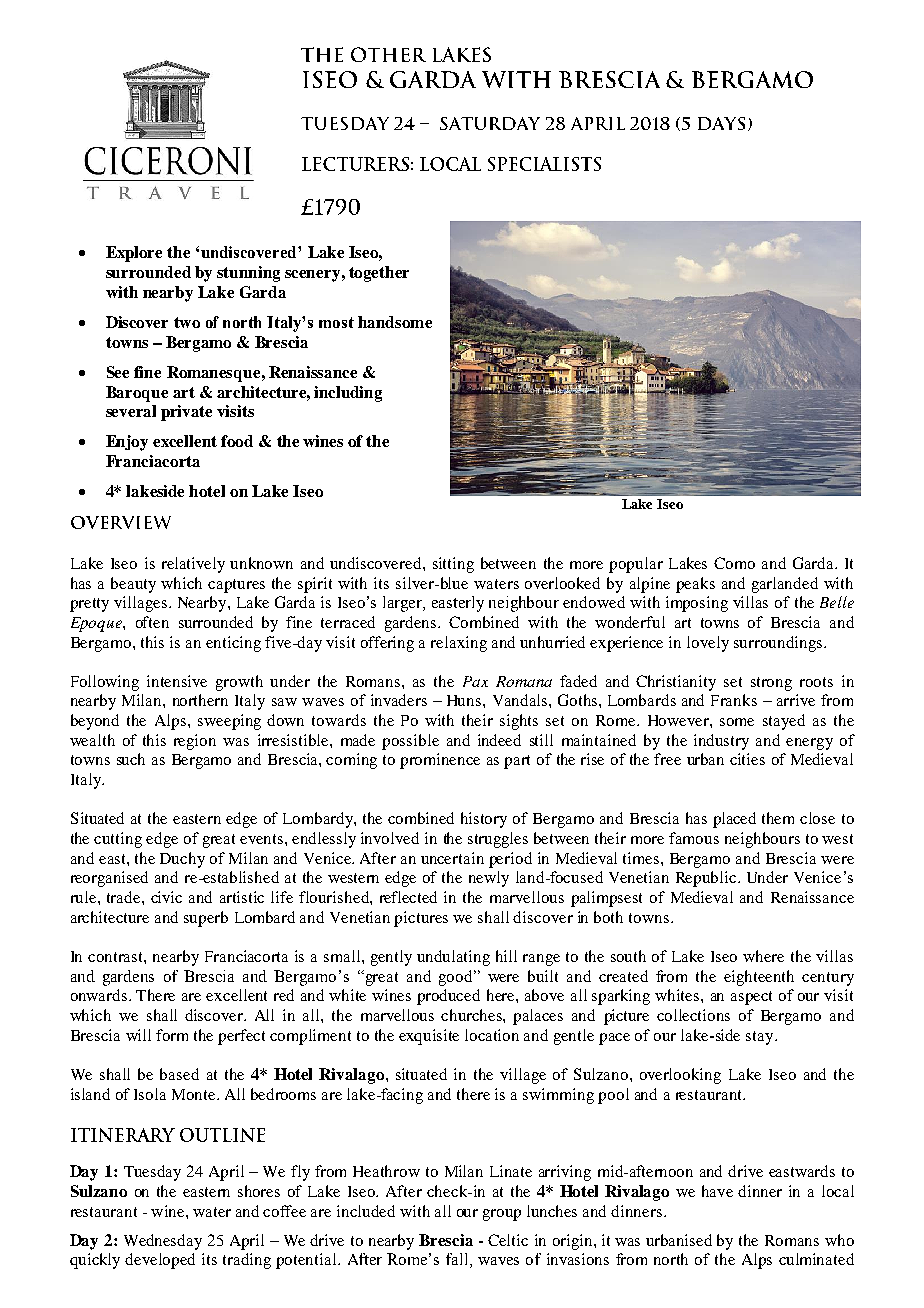 The height and width of the screenshot is (1308, 924). I want to click on together, so click(379, 274).
